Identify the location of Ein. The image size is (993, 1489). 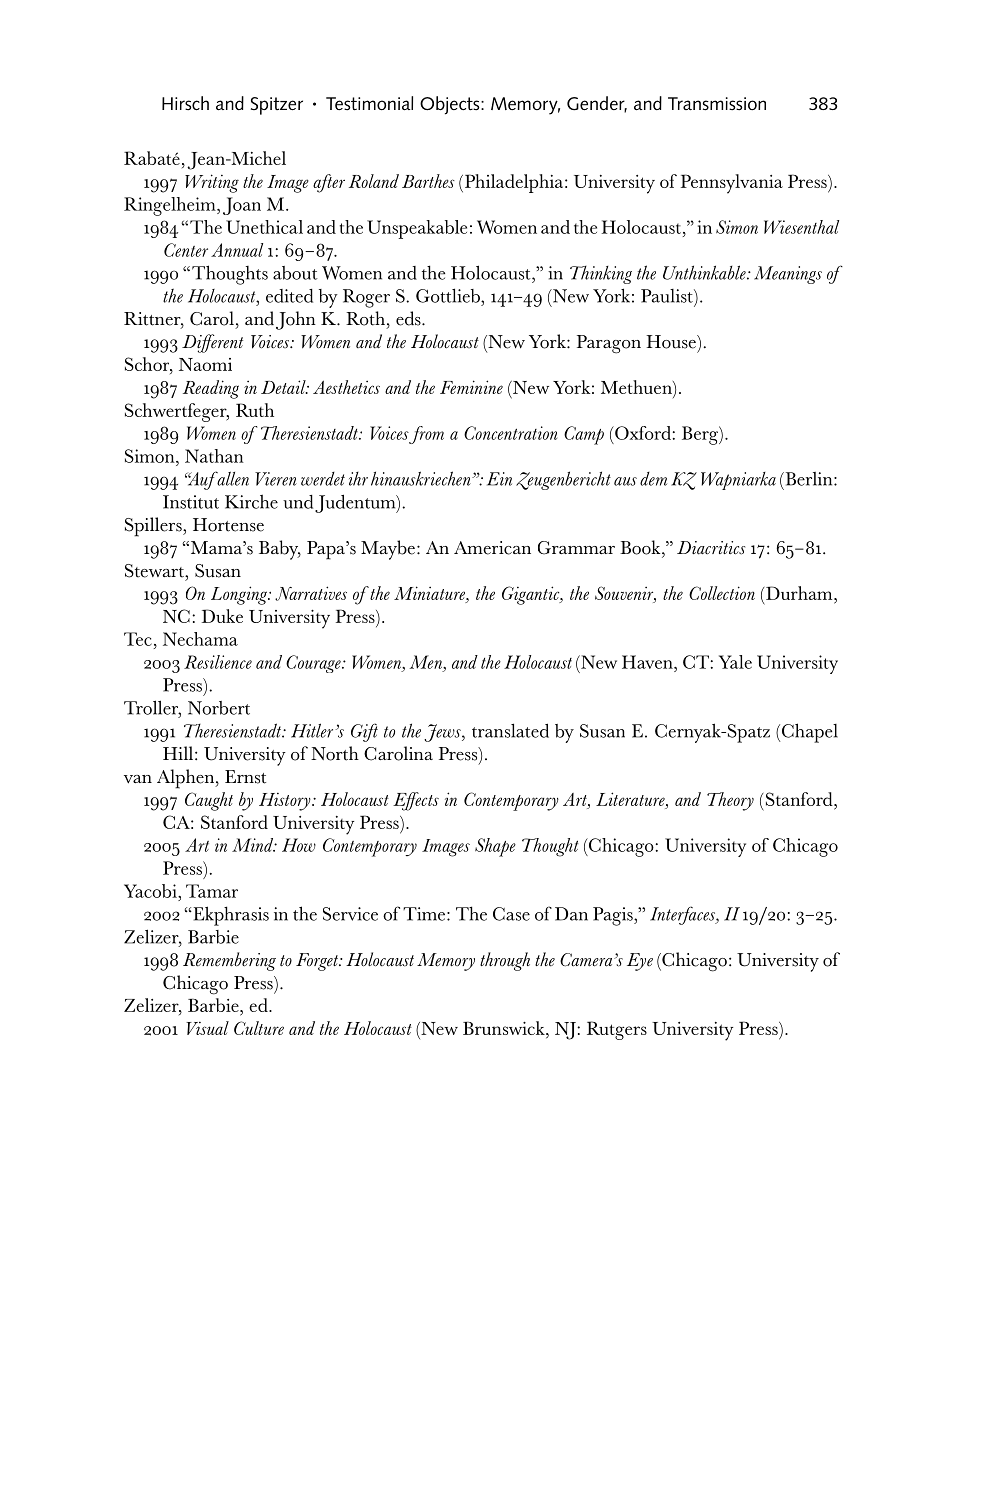
(499, 479).
